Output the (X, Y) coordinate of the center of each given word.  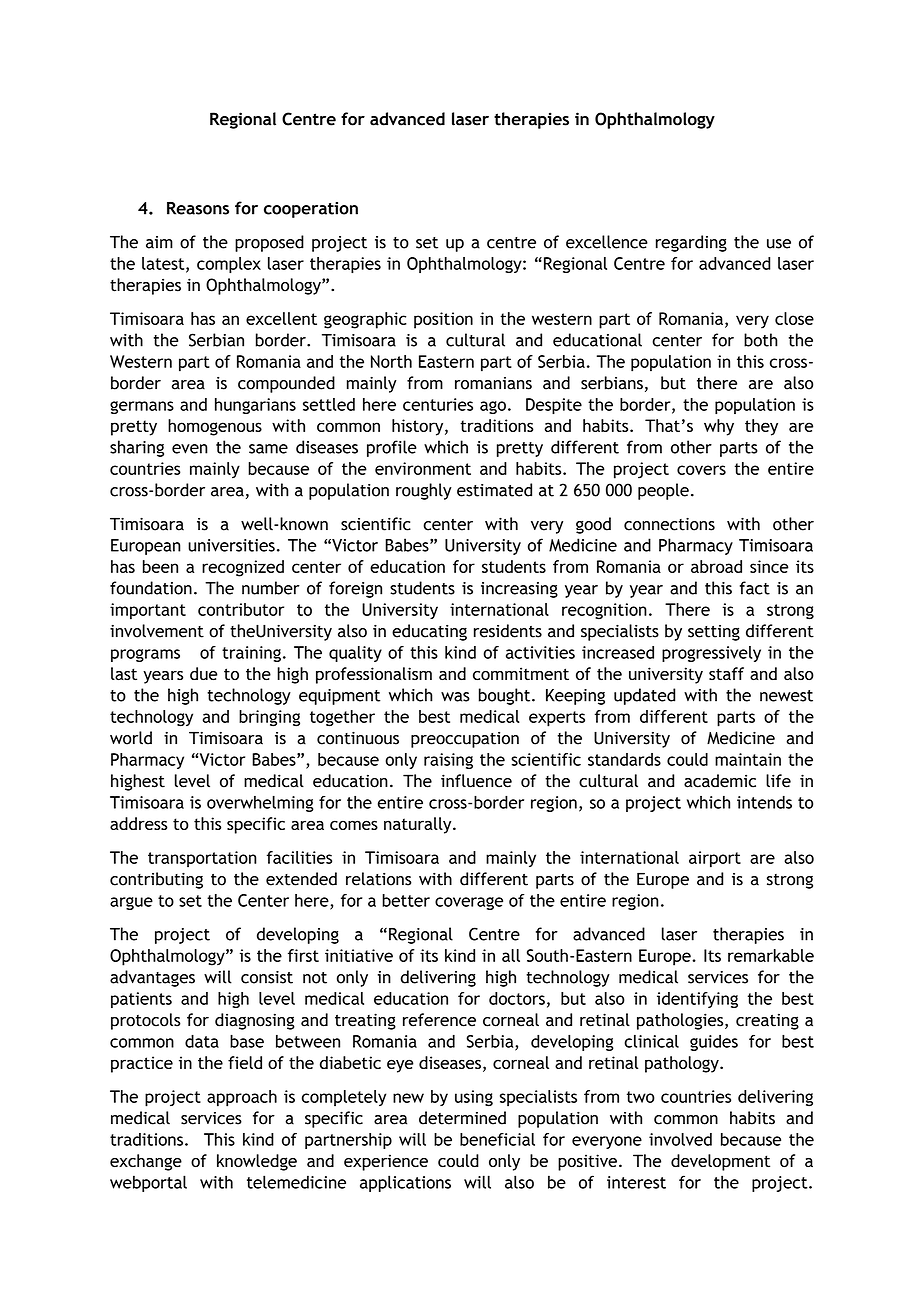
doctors (517, 998)
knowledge (257, 1162)
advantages (152, 978)
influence (476, 781)
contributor (241, 609)
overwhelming (260, 804)
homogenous (215, 427)
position (443, 320)
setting (714, 633)
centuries (438, 404)
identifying (697, 1000)
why (719, 427)
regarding (691, 243)
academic (720, 781)
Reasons (198, 208)
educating (429, 632)
